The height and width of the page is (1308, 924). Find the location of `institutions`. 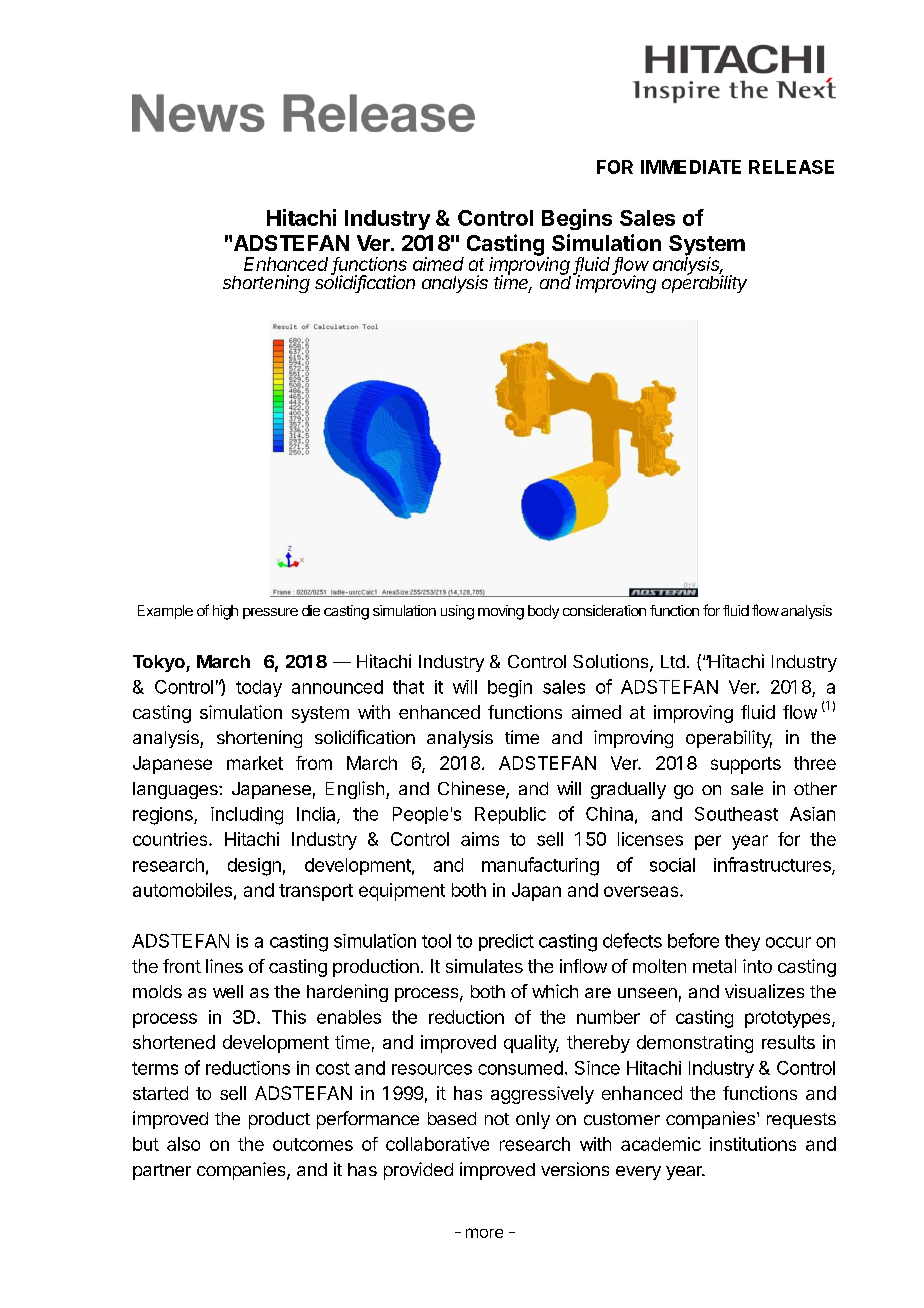

institutions is located at coordinates (753, 1144).
